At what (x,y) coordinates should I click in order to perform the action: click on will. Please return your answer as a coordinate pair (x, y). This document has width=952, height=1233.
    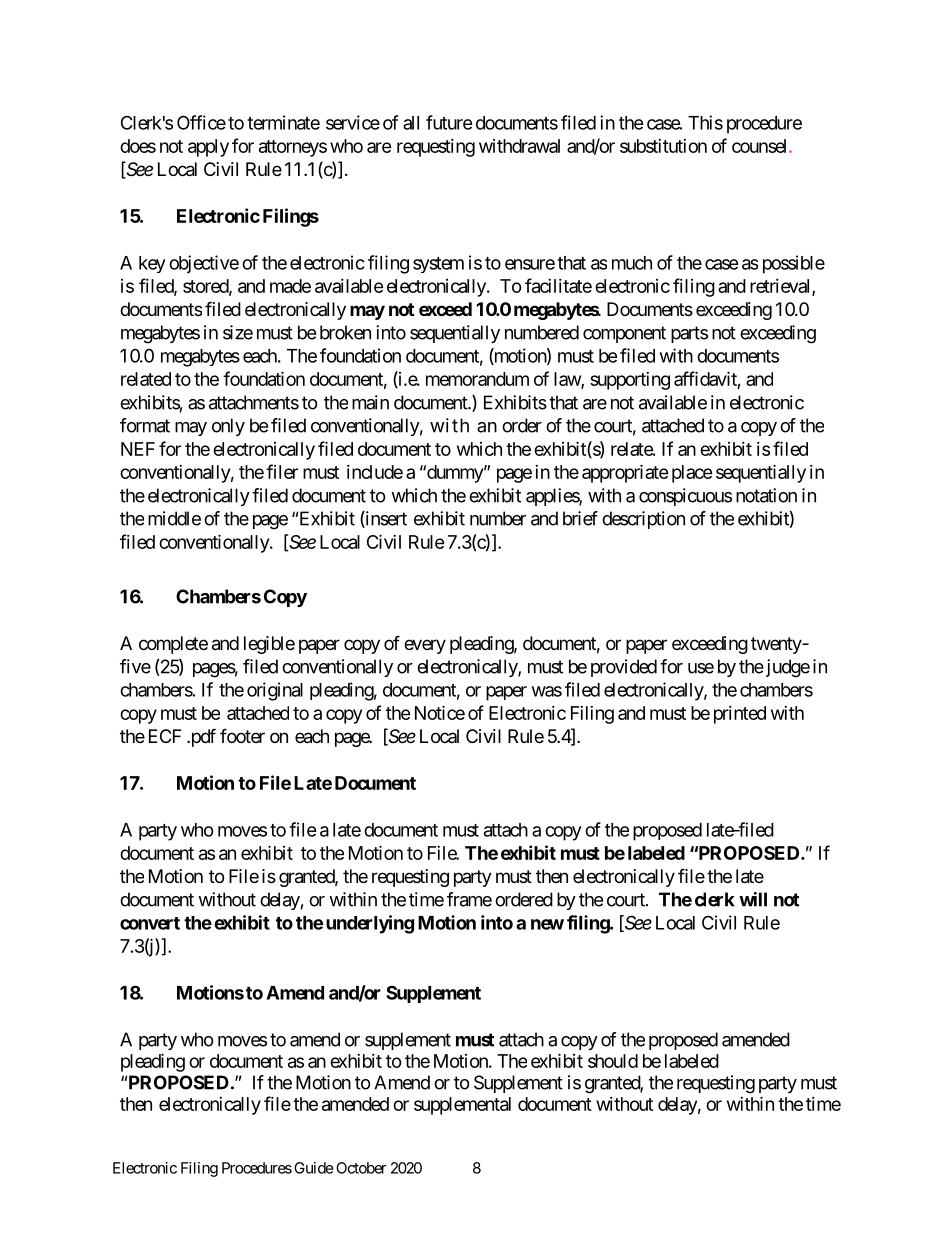
    Looking at the image, I should click on (753, 899).
